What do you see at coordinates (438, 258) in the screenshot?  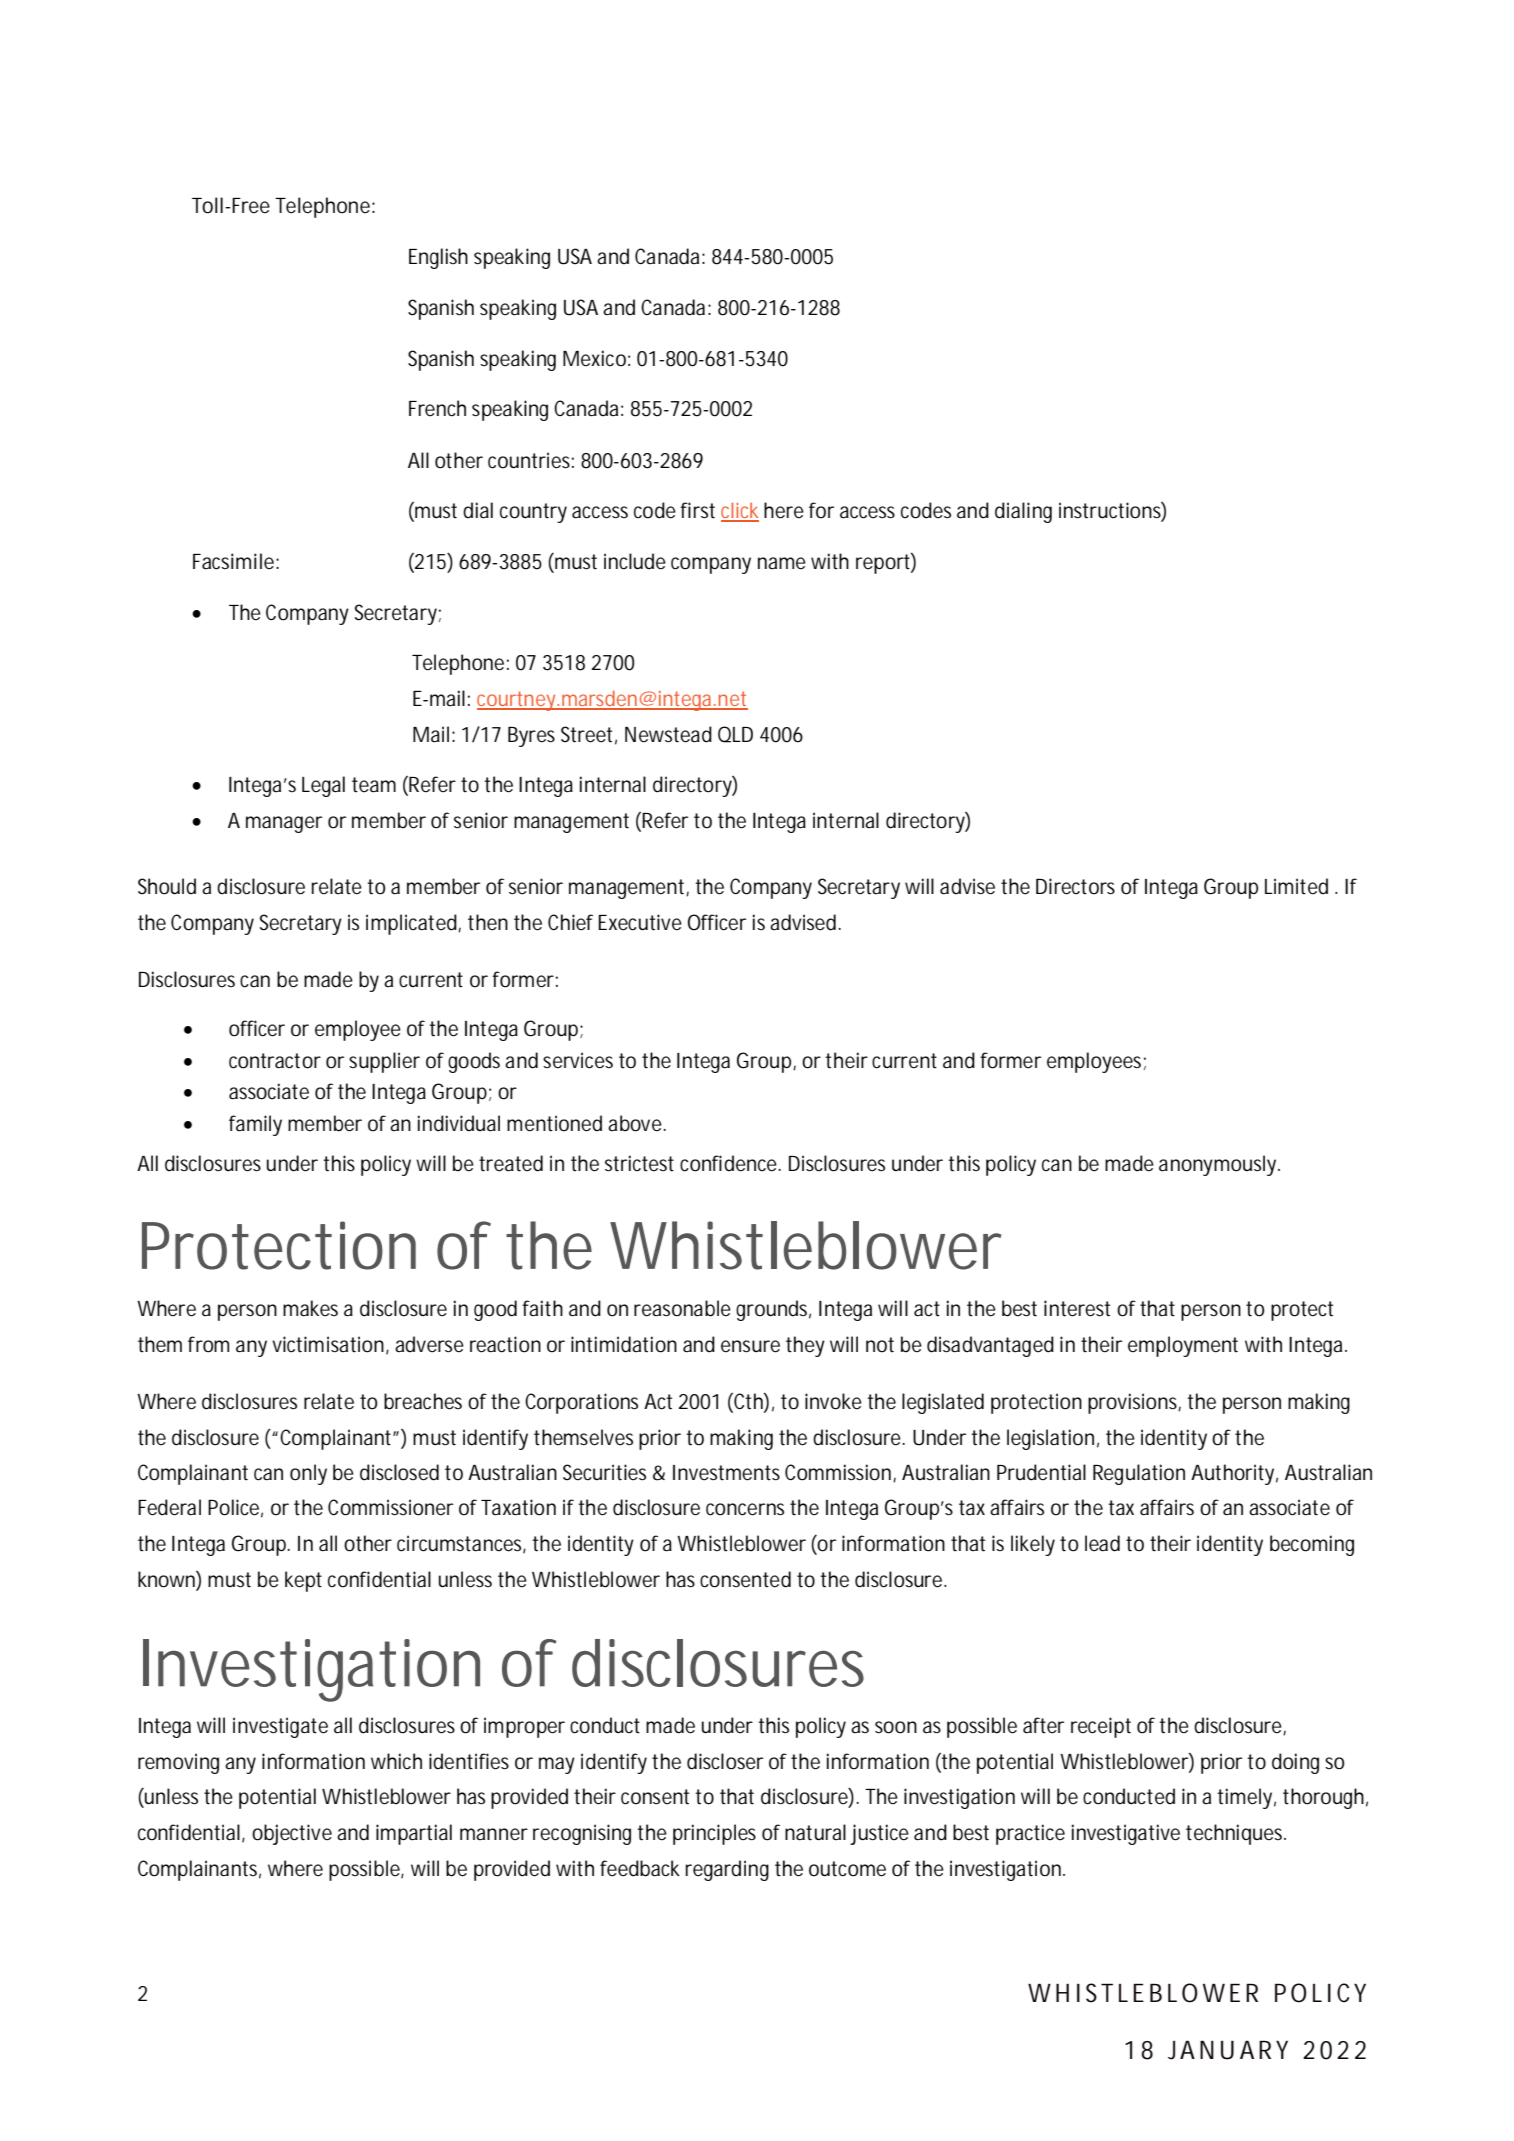 I see `English` at bounding box center [438, 258].
